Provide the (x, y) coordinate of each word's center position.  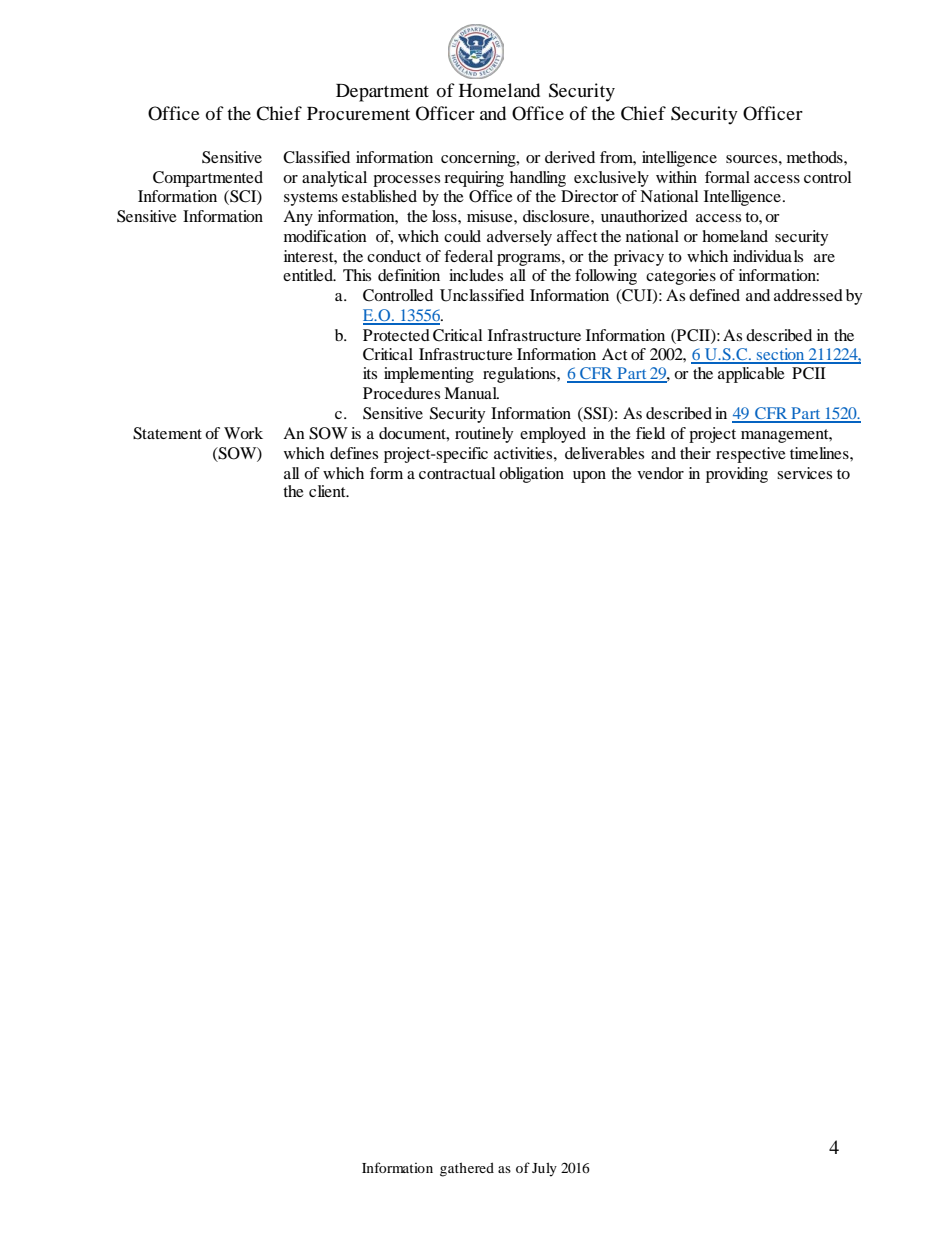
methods (816, 157)
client (328, 491)
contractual (457, 473)
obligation (531, 475)
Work (243, 433)
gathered (467, 1169)
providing (737, 475)
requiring (474, 179)
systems (311, 199)
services (804, 473)
